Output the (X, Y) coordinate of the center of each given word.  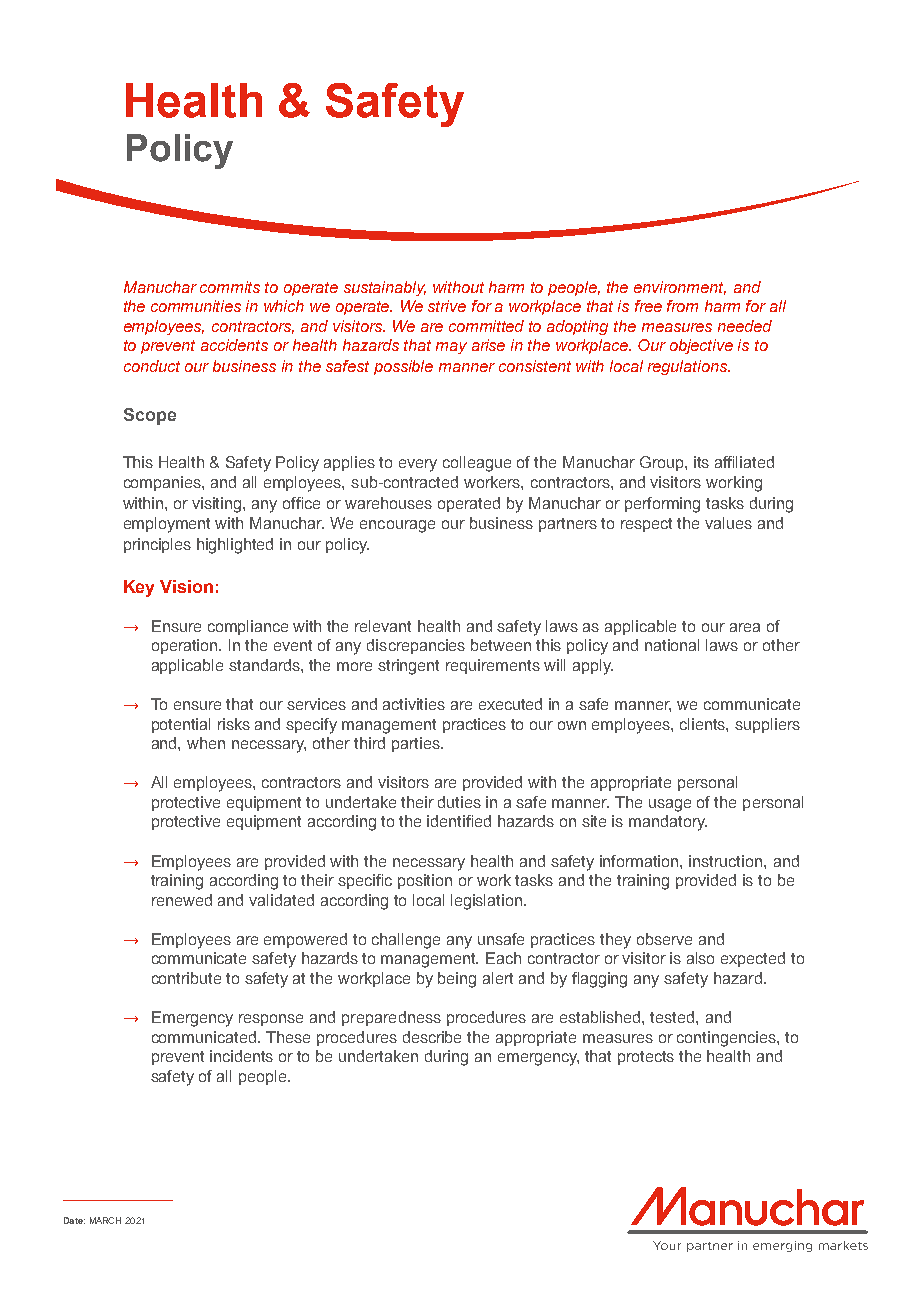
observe (664, 939)
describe (432, 1037)
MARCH (105, 1220)
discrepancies (416, 646)
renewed (182, 900)
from (682, 306)
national (672, 645)
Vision (186, 586)
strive (447, 306)
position (425, 881)
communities (196, 306)
